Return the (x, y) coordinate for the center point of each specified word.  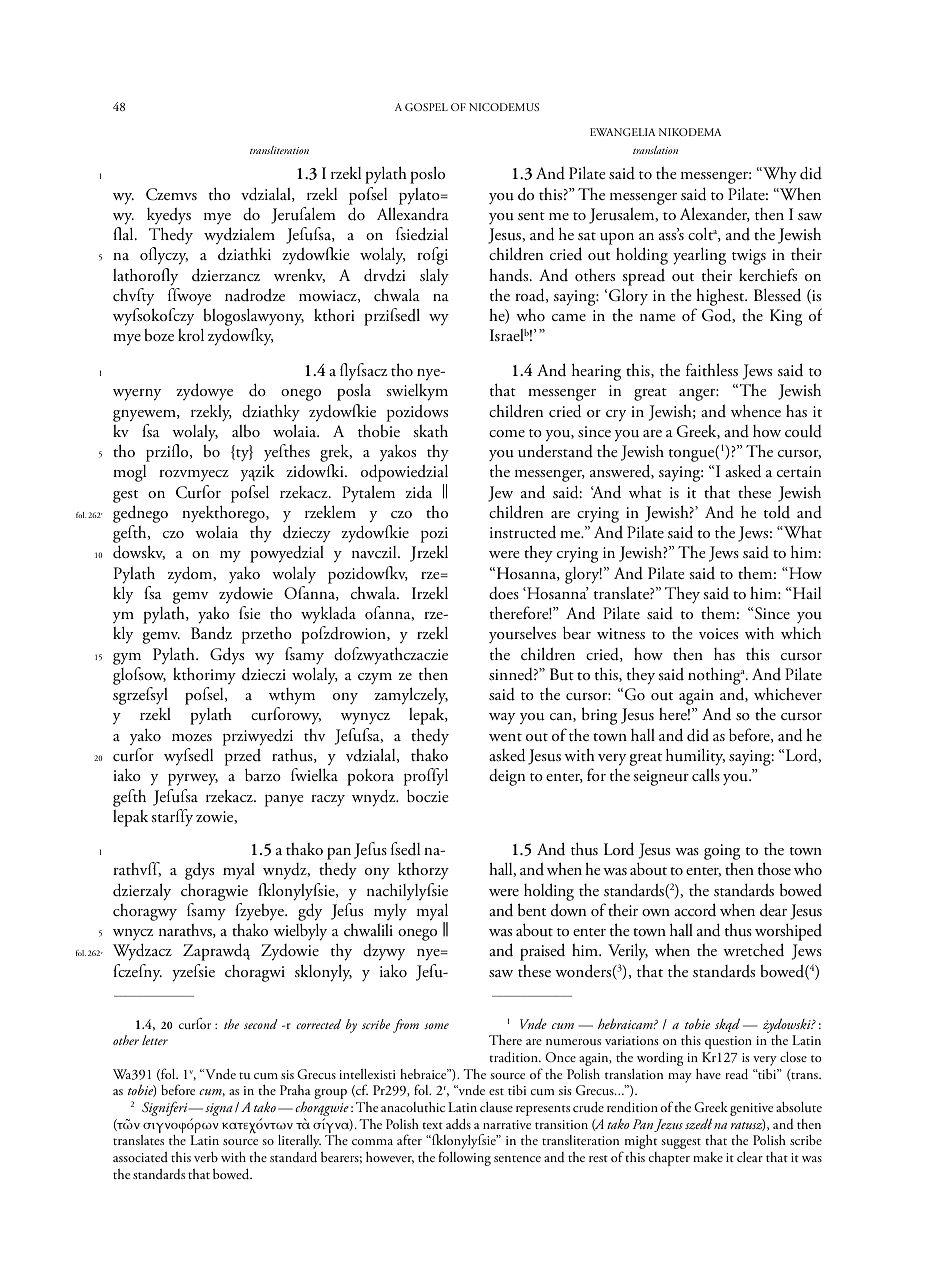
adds (458, 1124)
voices (718, 633)
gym (127, 659)
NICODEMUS (504, 107)
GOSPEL (426, 107)
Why (779, 174)
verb (206, 1156)
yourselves (522, 635)
